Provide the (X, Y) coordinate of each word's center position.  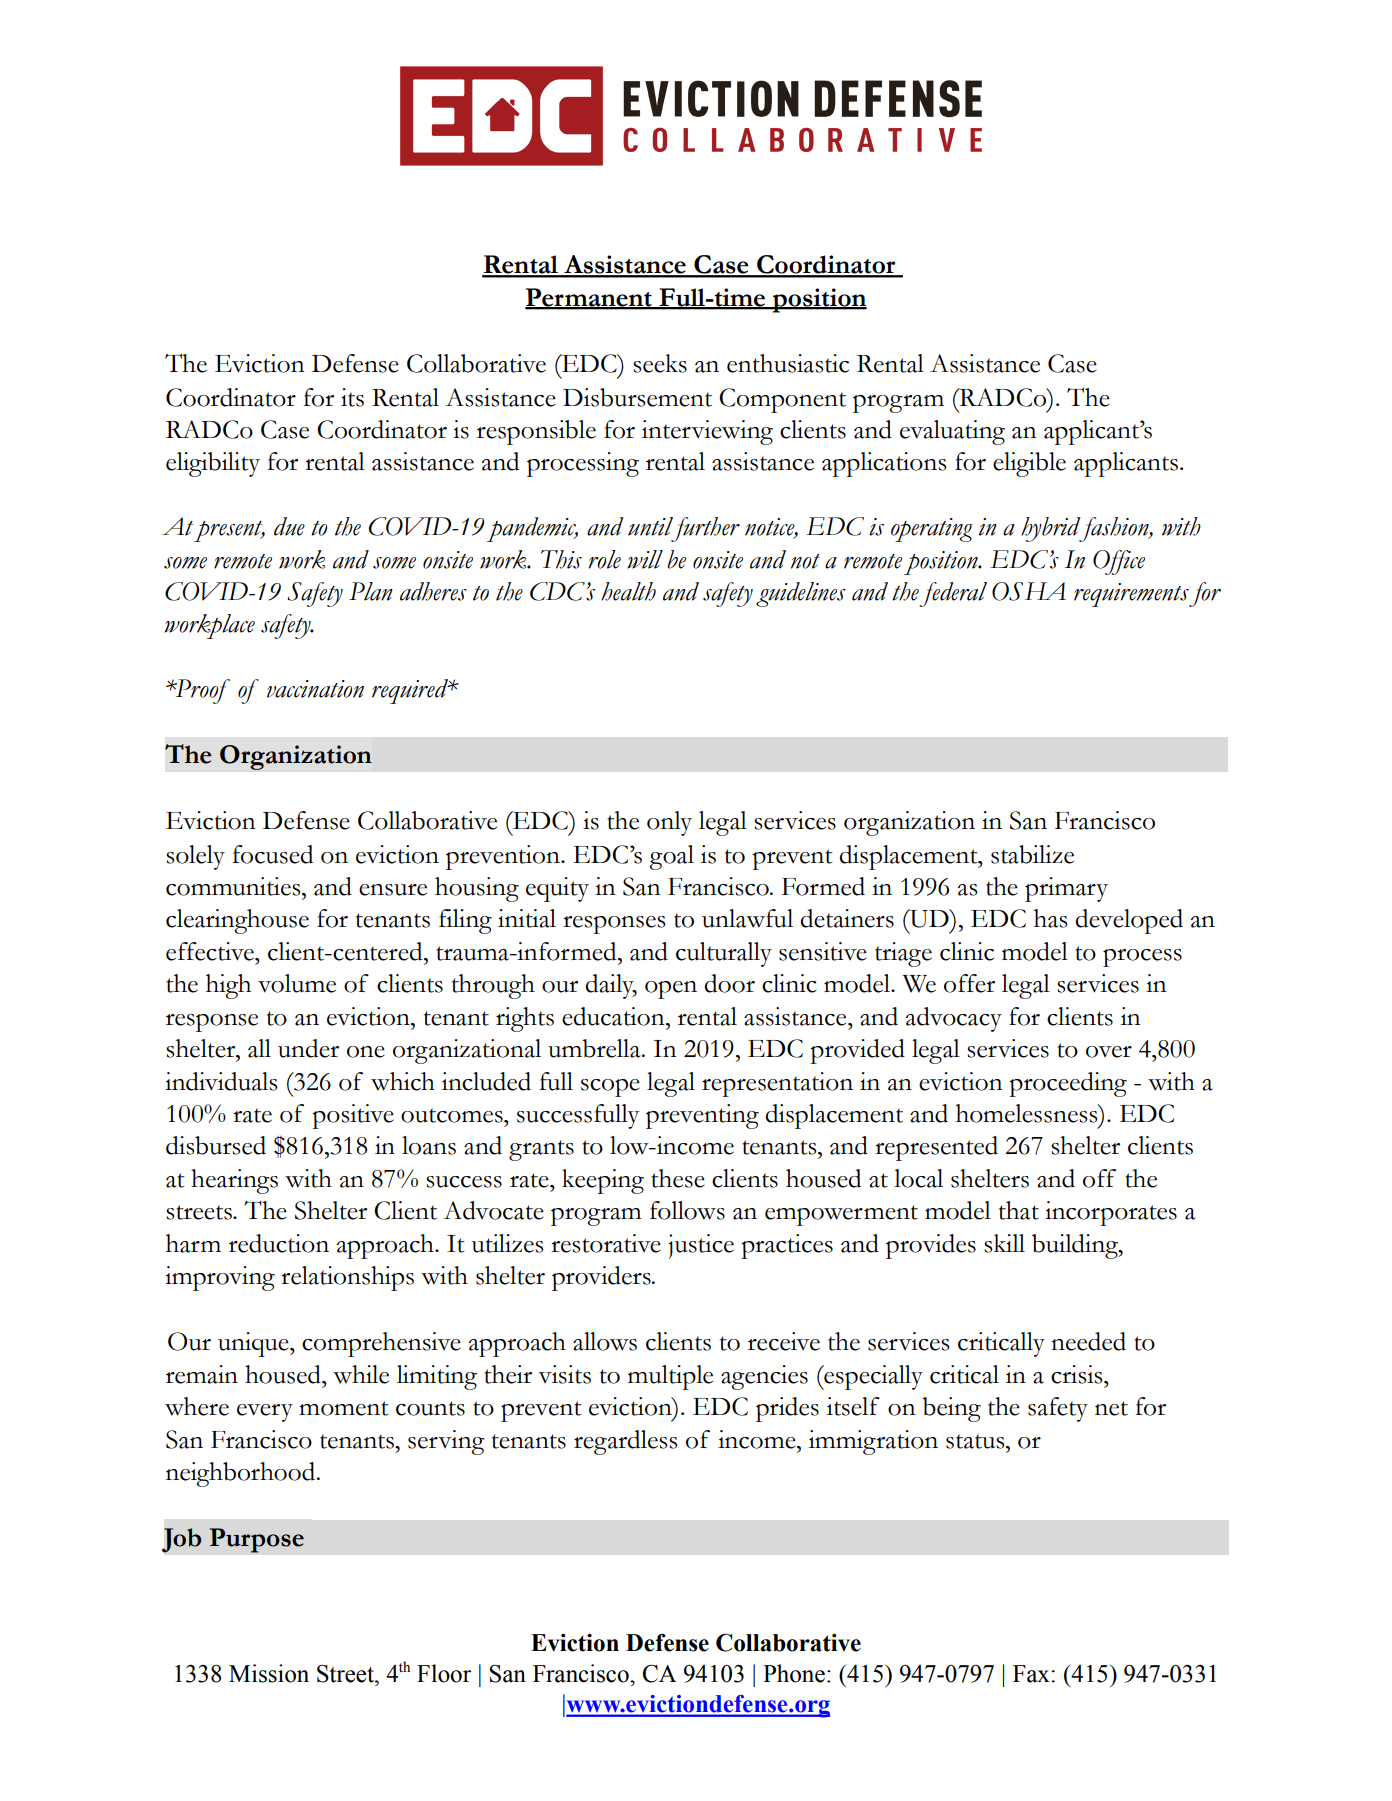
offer (969, 983)
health (628, 591)
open (671, 990)
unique (254, 1344)
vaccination (315, 689)
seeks (660, 363)
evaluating (952, 432)
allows (605, 1341)
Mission (269, 1673)
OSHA (1029, 591)
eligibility (213, 464)
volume (297, 983)
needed (1088, 1341)
